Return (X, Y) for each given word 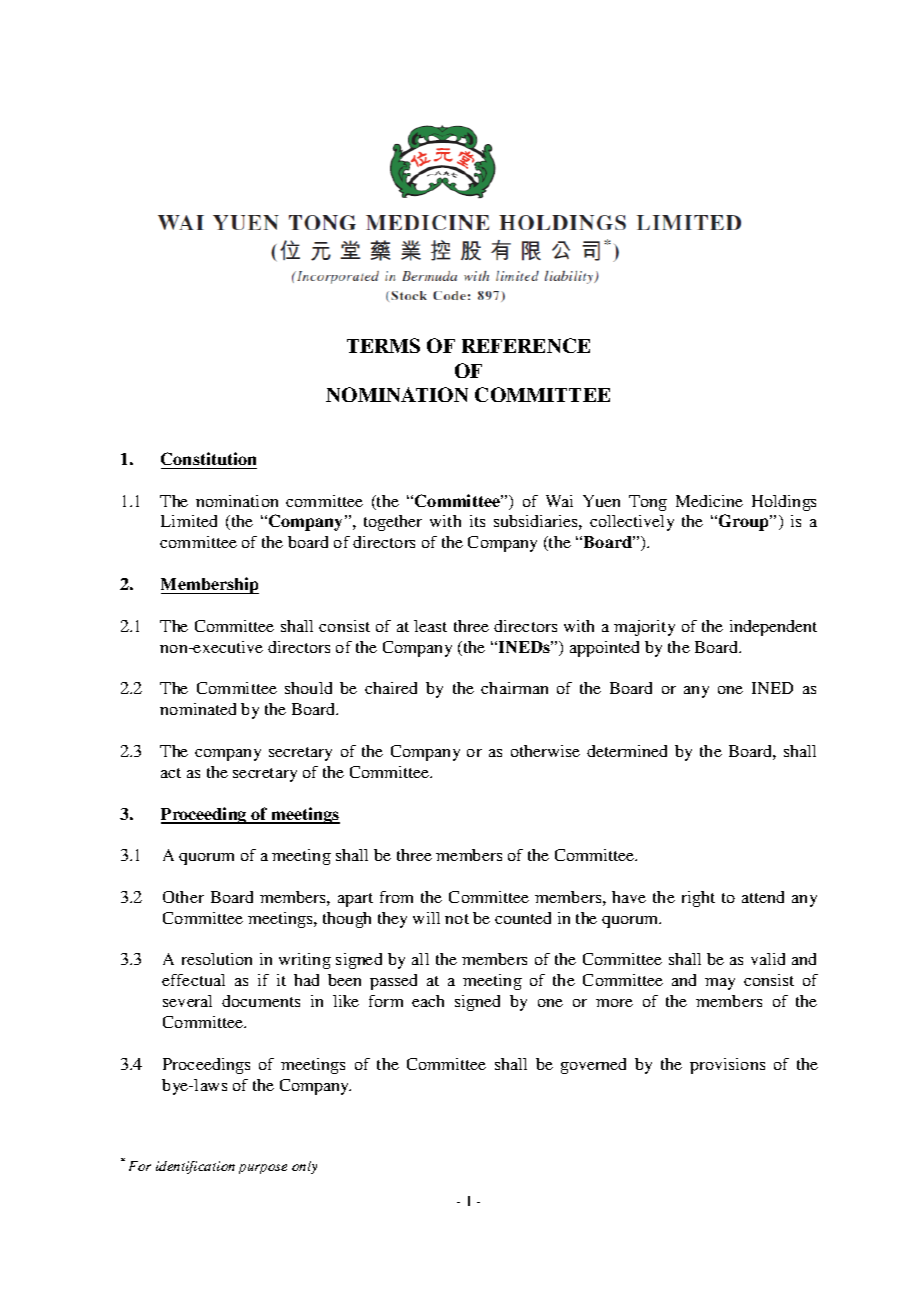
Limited (189, 521)
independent (773, 628)
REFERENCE (526, 345)
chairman (514, 688)
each (428, 1001)
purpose (263, 1169)
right (698, 899)
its (477, 521)
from (396, 897)
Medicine (709, 501)
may (720, 984)
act (171, 773)
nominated (198, 709)
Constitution (208, 458)
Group (745, 522)
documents (261, 1001)
